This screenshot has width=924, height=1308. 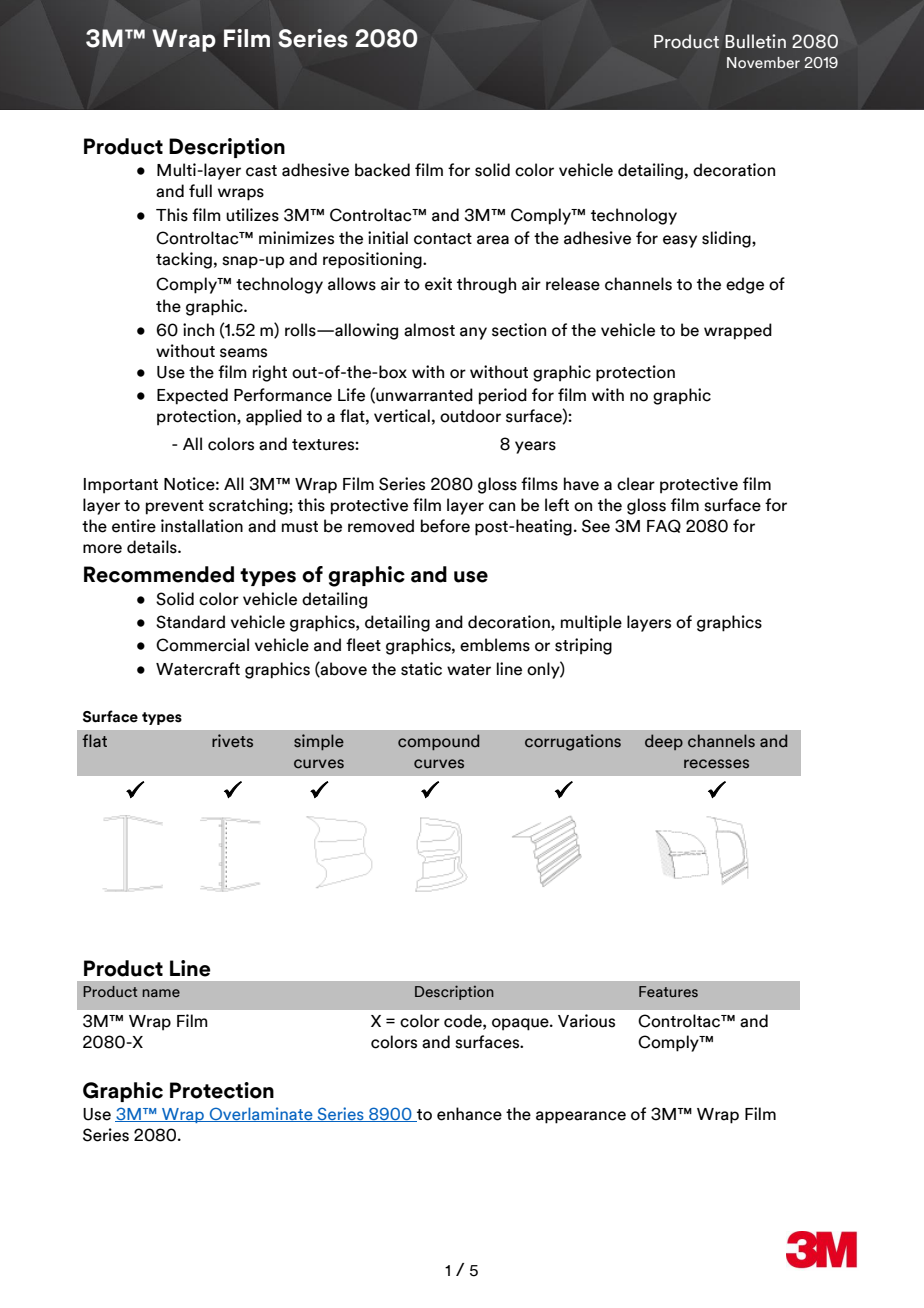 I want to click on backed, so click(x=382, y=170).
